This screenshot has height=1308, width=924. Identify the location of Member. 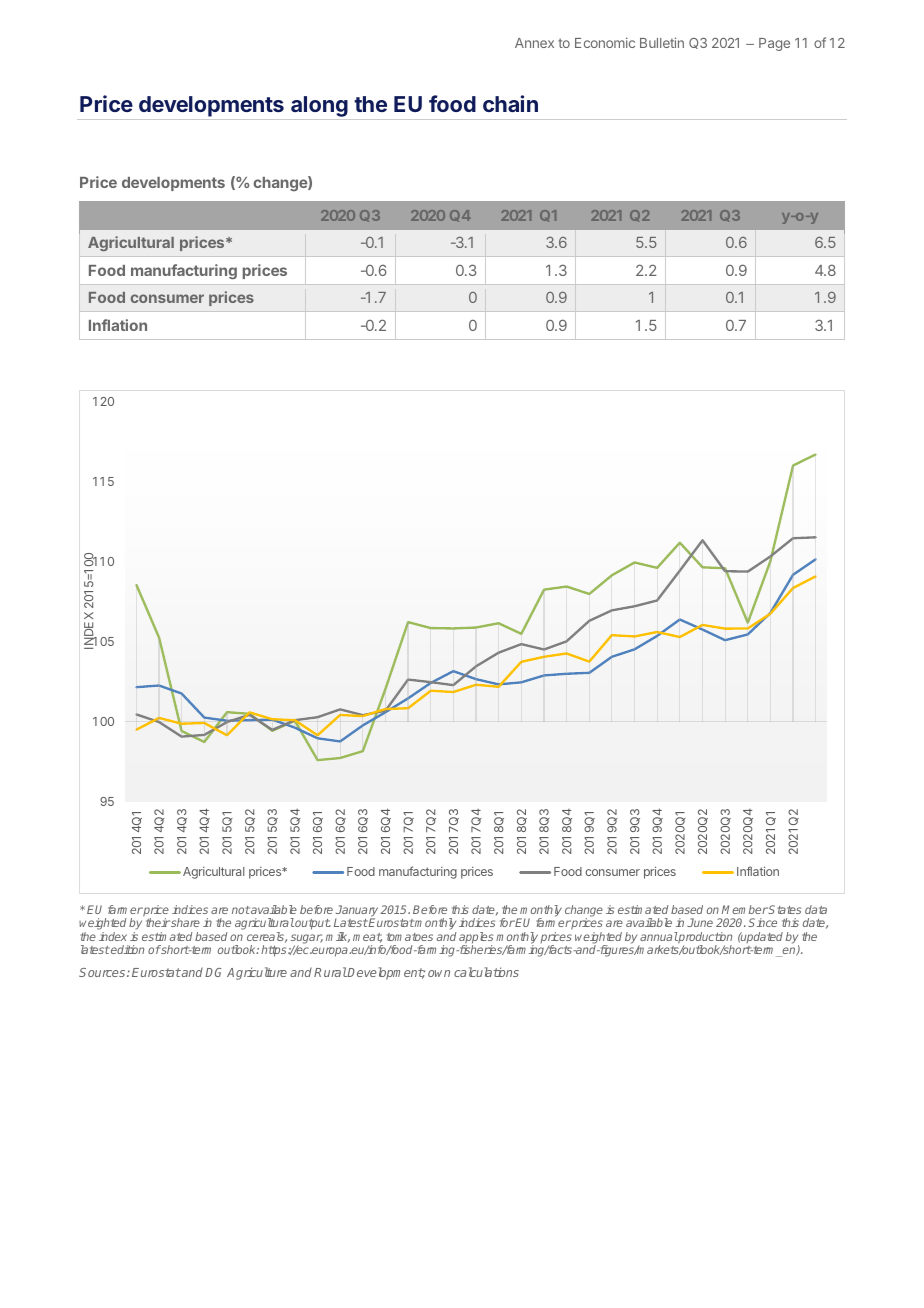
(745, 909).
